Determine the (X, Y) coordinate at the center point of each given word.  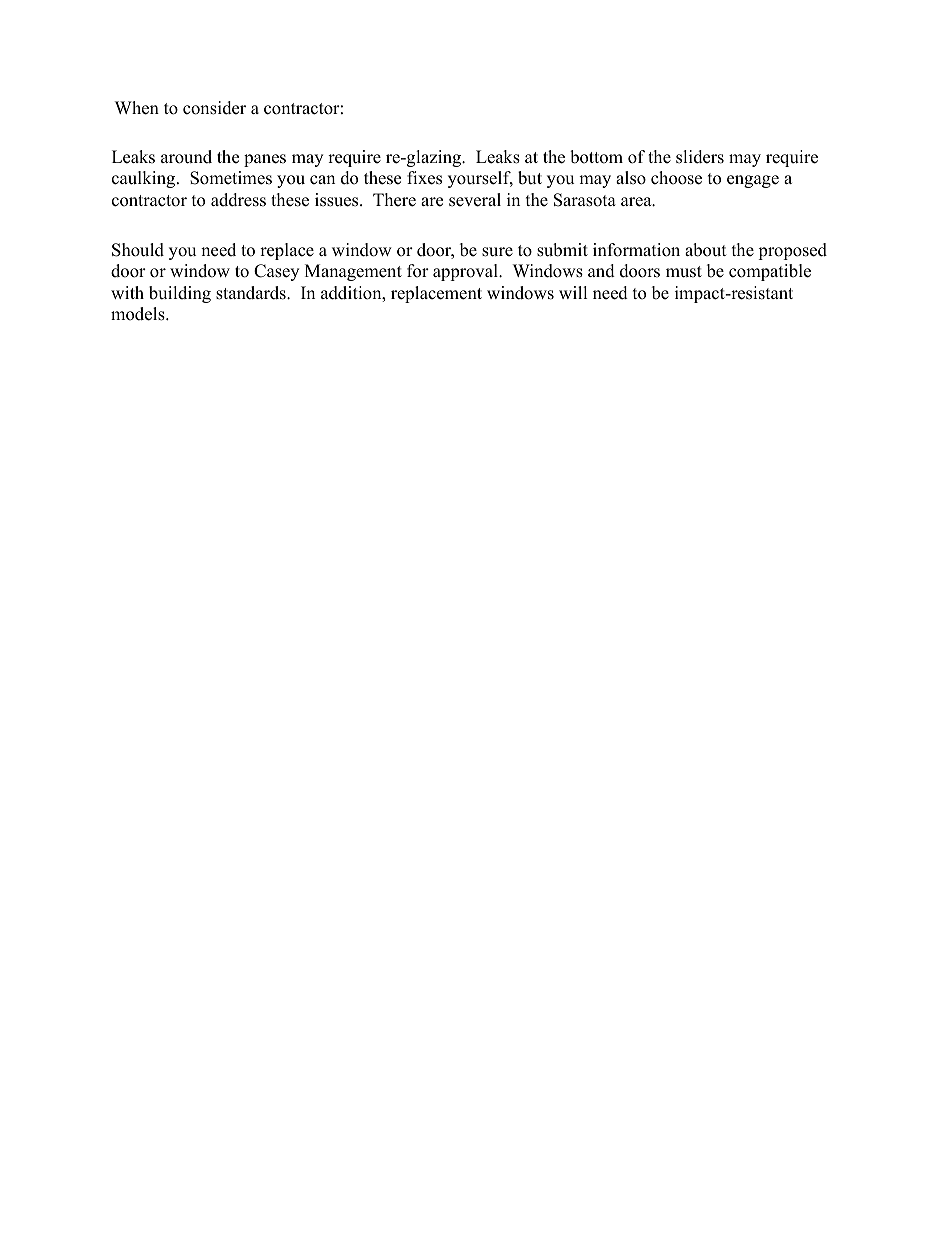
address (238, 200)
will (573, 292)
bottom (596, 157)
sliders (700, 157)
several (475, 200)
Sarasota (585, 200)
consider (214, 108)
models (139, 314)
